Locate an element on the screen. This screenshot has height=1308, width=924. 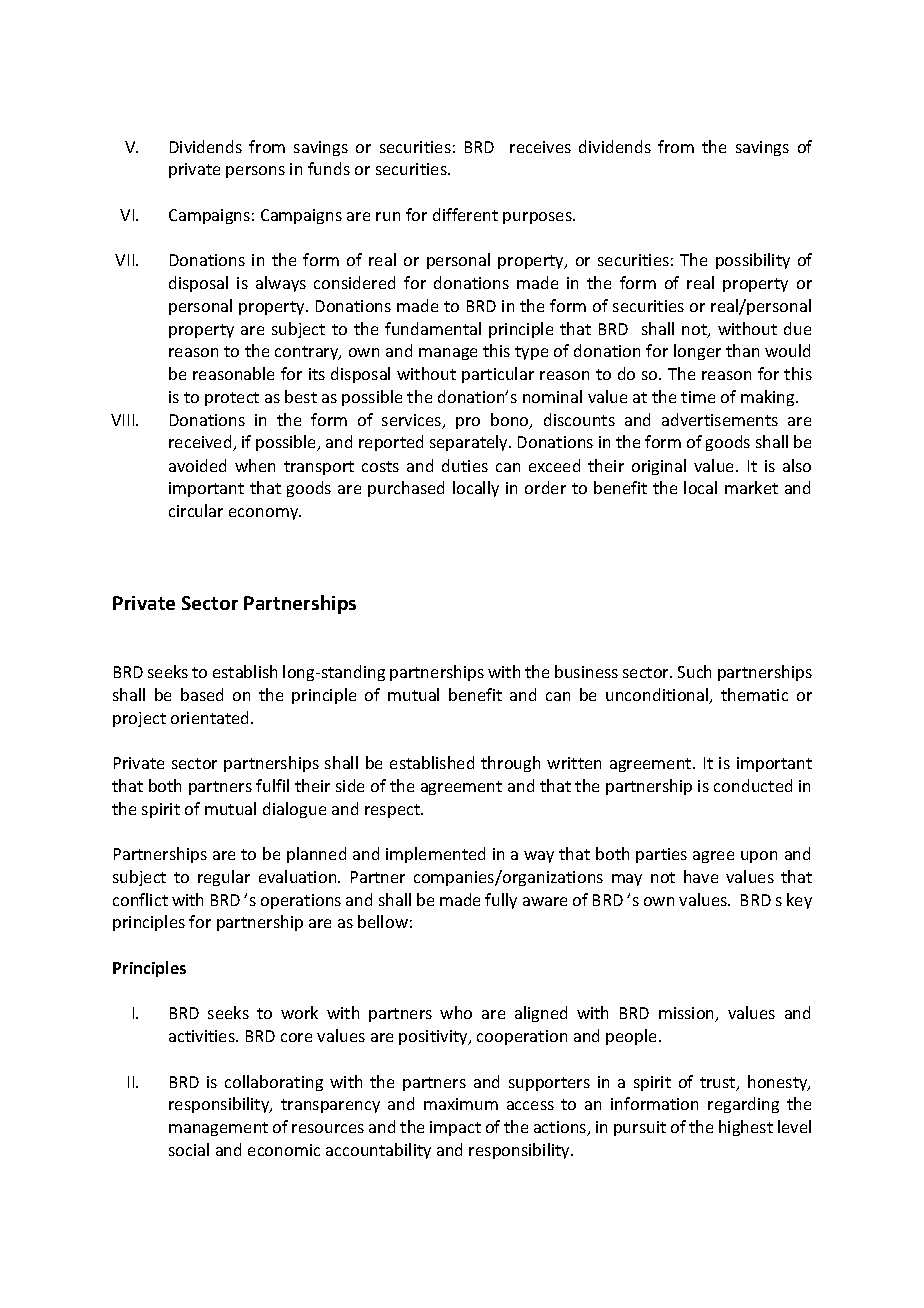
impact is located at coordinates (455, 1128).
